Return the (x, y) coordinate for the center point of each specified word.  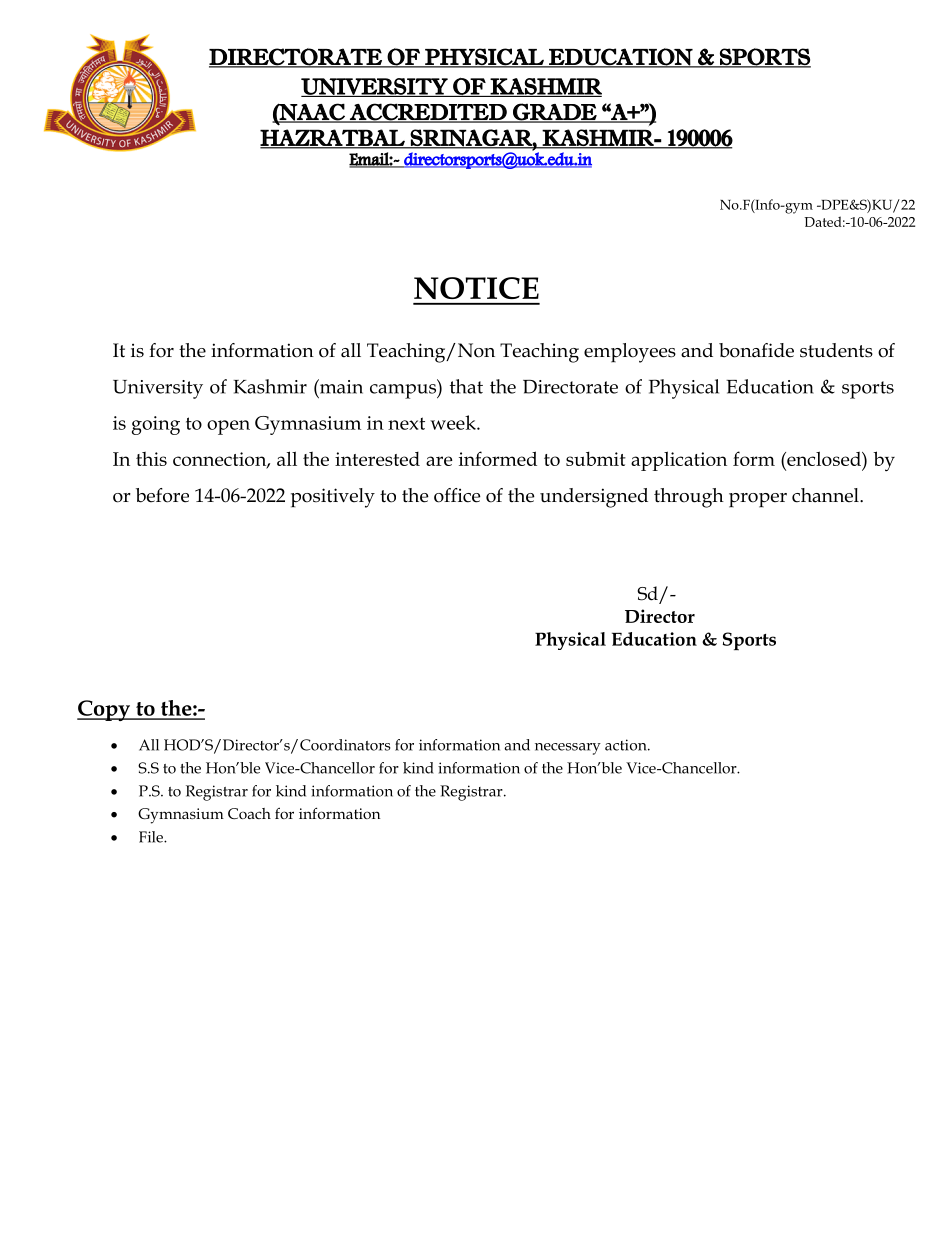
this (151, 459)
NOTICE (476, 288)
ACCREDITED (428, 112)
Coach (249, 813)
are (439, 461)
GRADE (555, 112)
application (679, 461)
